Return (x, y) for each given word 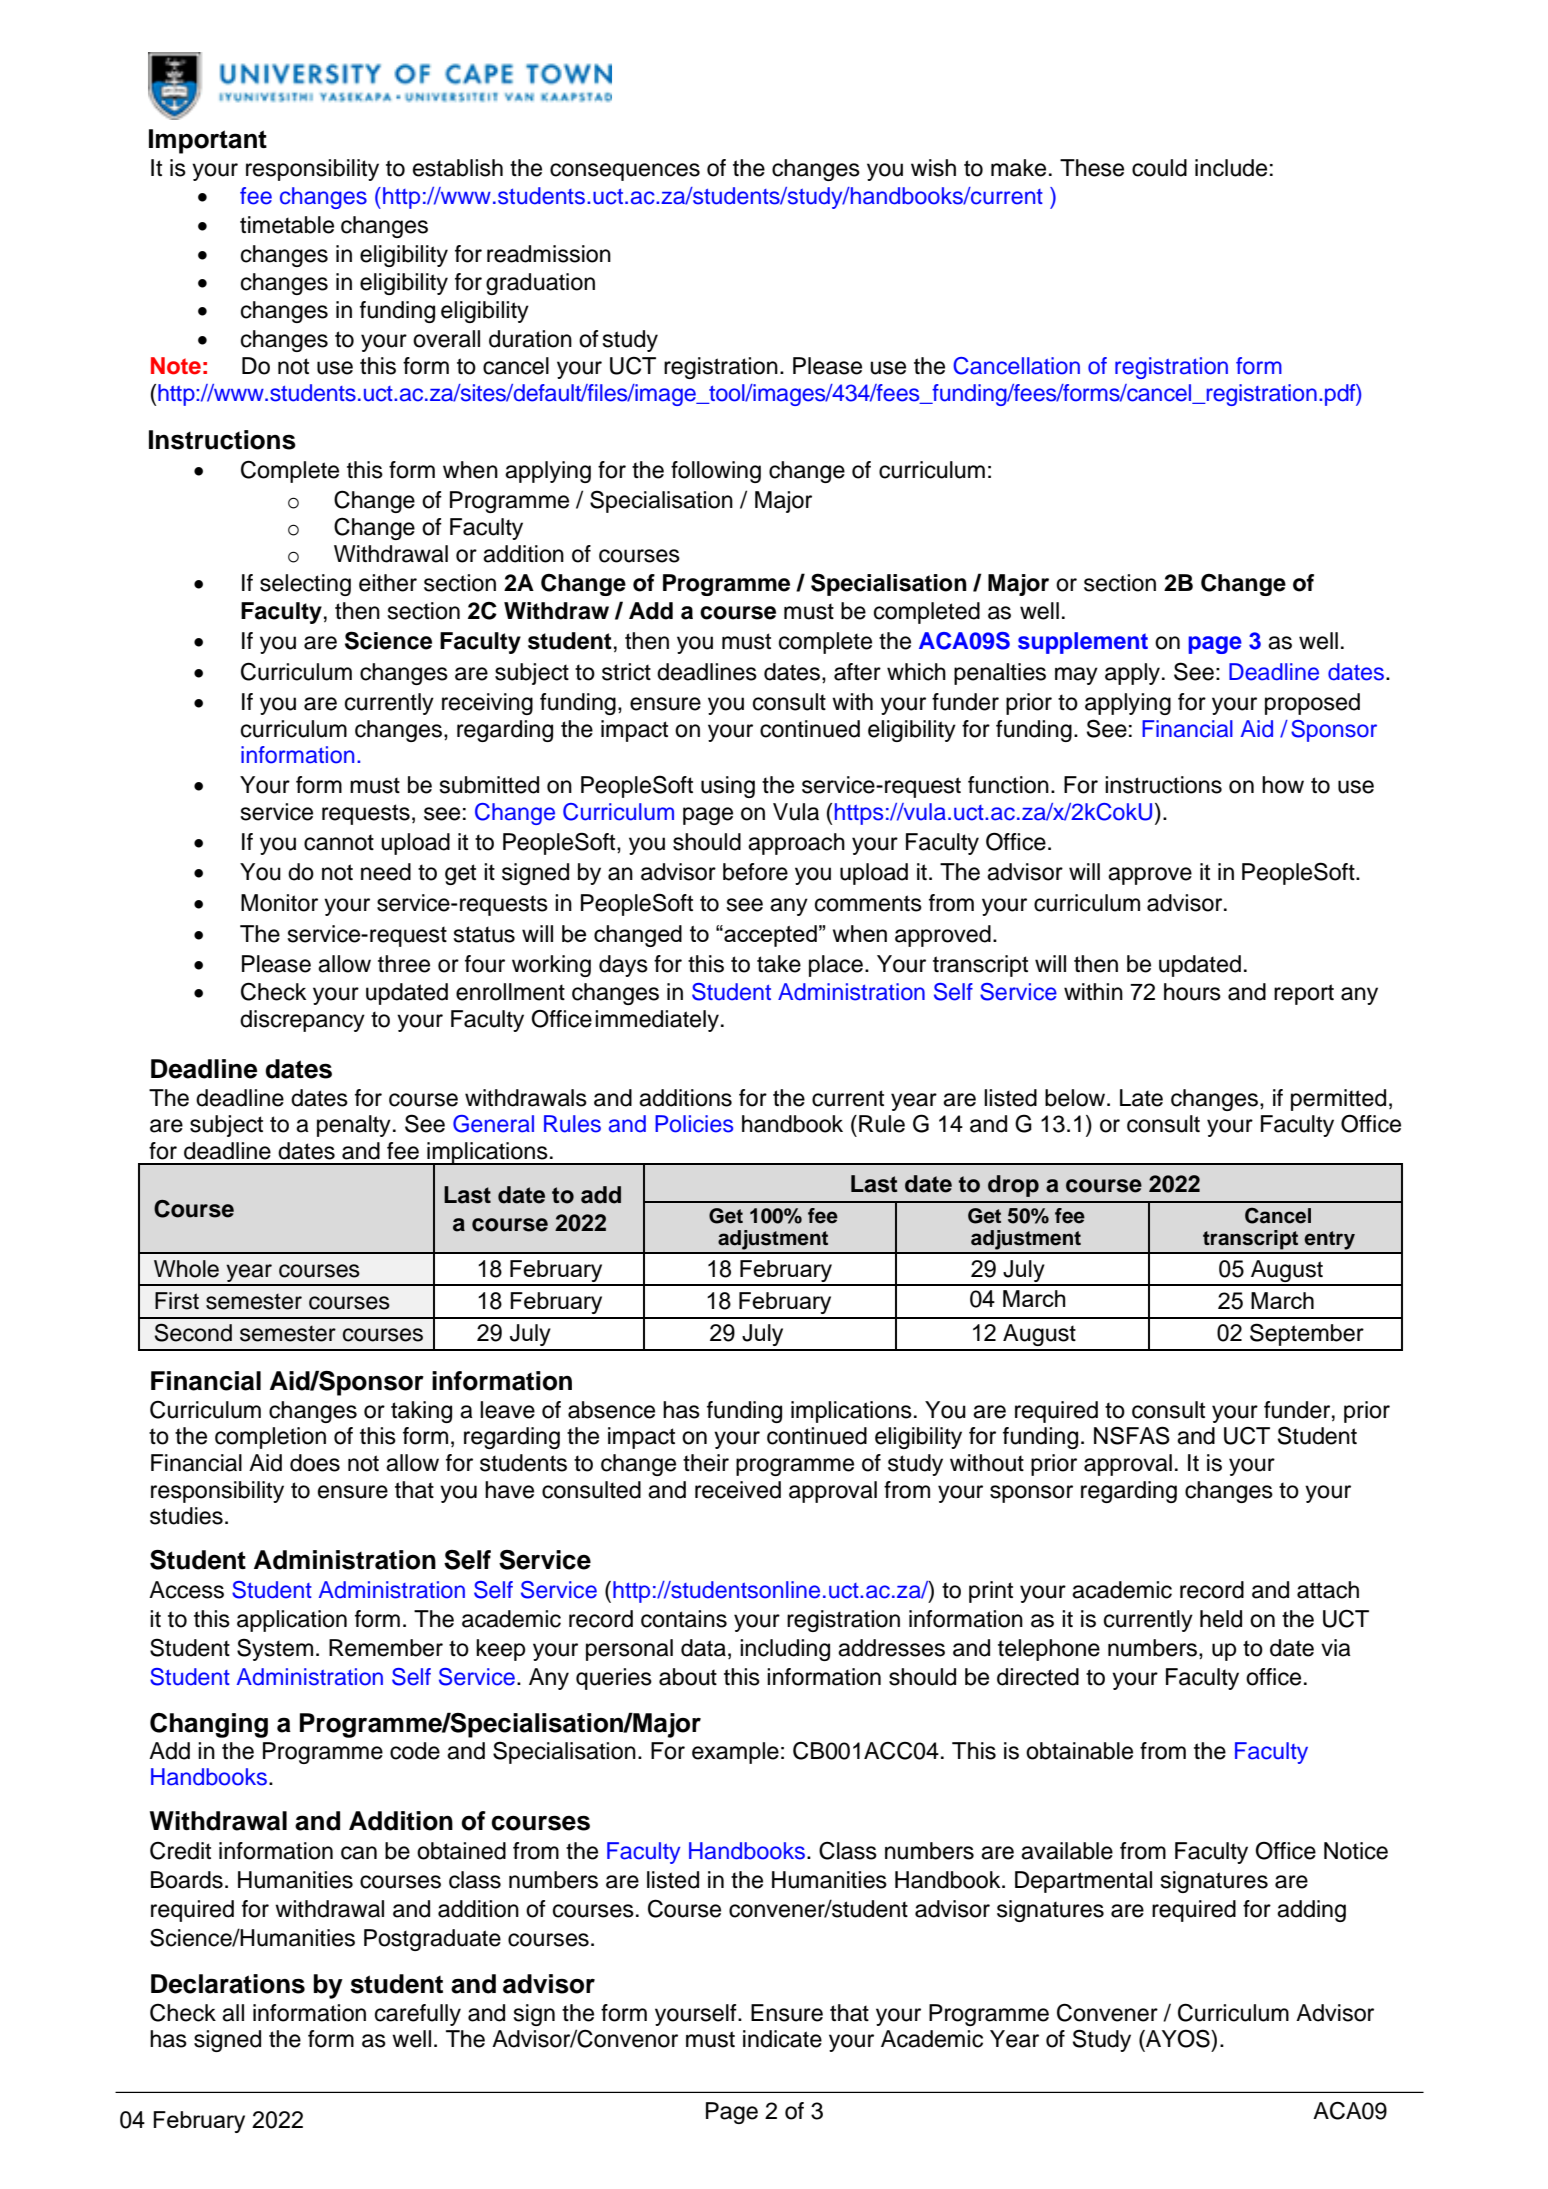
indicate (782, 2039)
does (315, 1463)
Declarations (228, 1984)
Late (1141, 1098)
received (738, 1490)
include (1231, 168)
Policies (694, 1124)
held (1221, 1619)
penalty (354, 1126)
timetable (287, 225)
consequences (625, 172)
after (857, 672)
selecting (305, 585)
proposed (1312, 704)
